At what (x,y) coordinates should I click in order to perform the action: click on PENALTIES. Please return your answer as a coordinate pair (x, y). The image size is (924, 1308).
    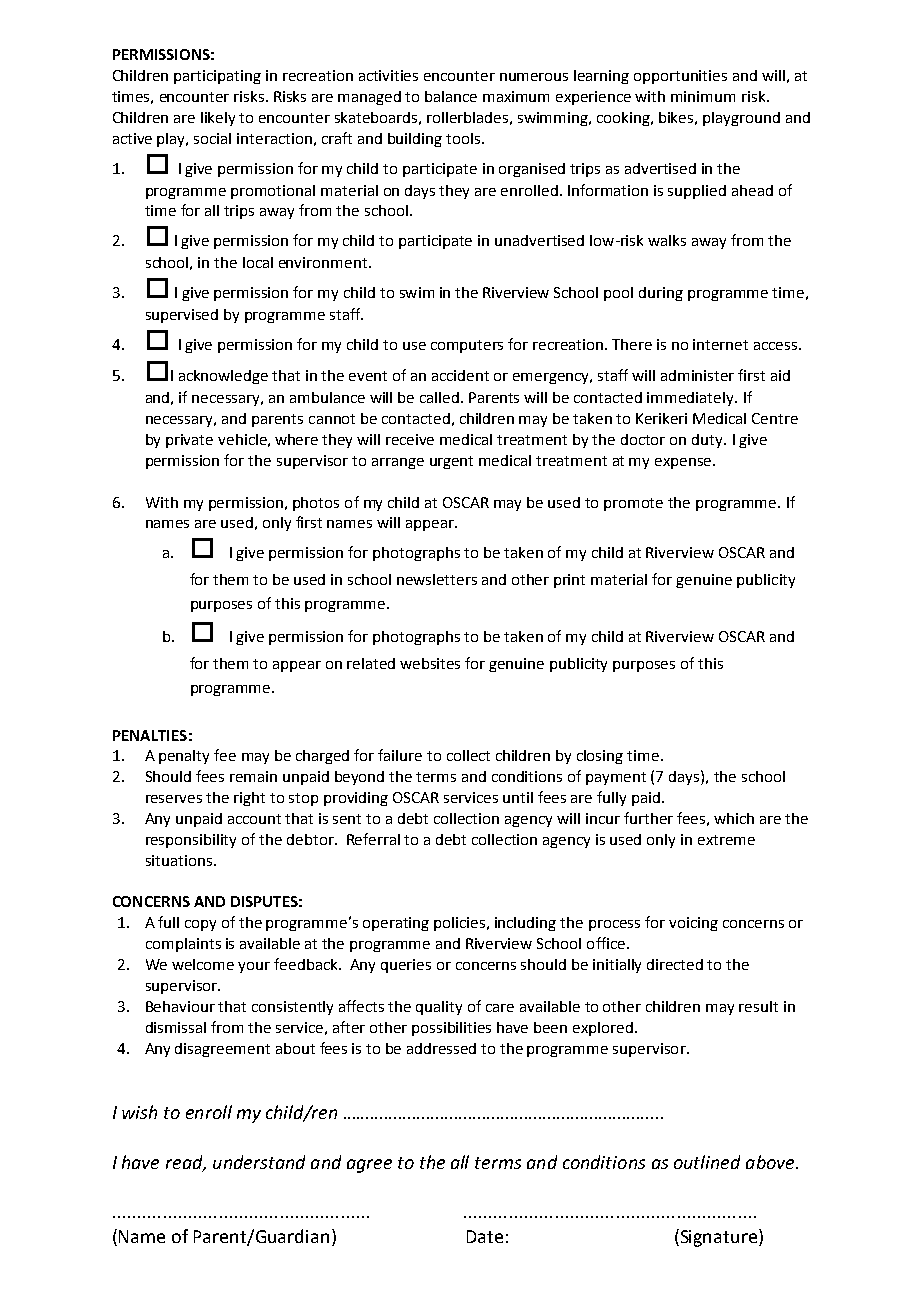
    Looking at the image, I should click on (150, 735).
